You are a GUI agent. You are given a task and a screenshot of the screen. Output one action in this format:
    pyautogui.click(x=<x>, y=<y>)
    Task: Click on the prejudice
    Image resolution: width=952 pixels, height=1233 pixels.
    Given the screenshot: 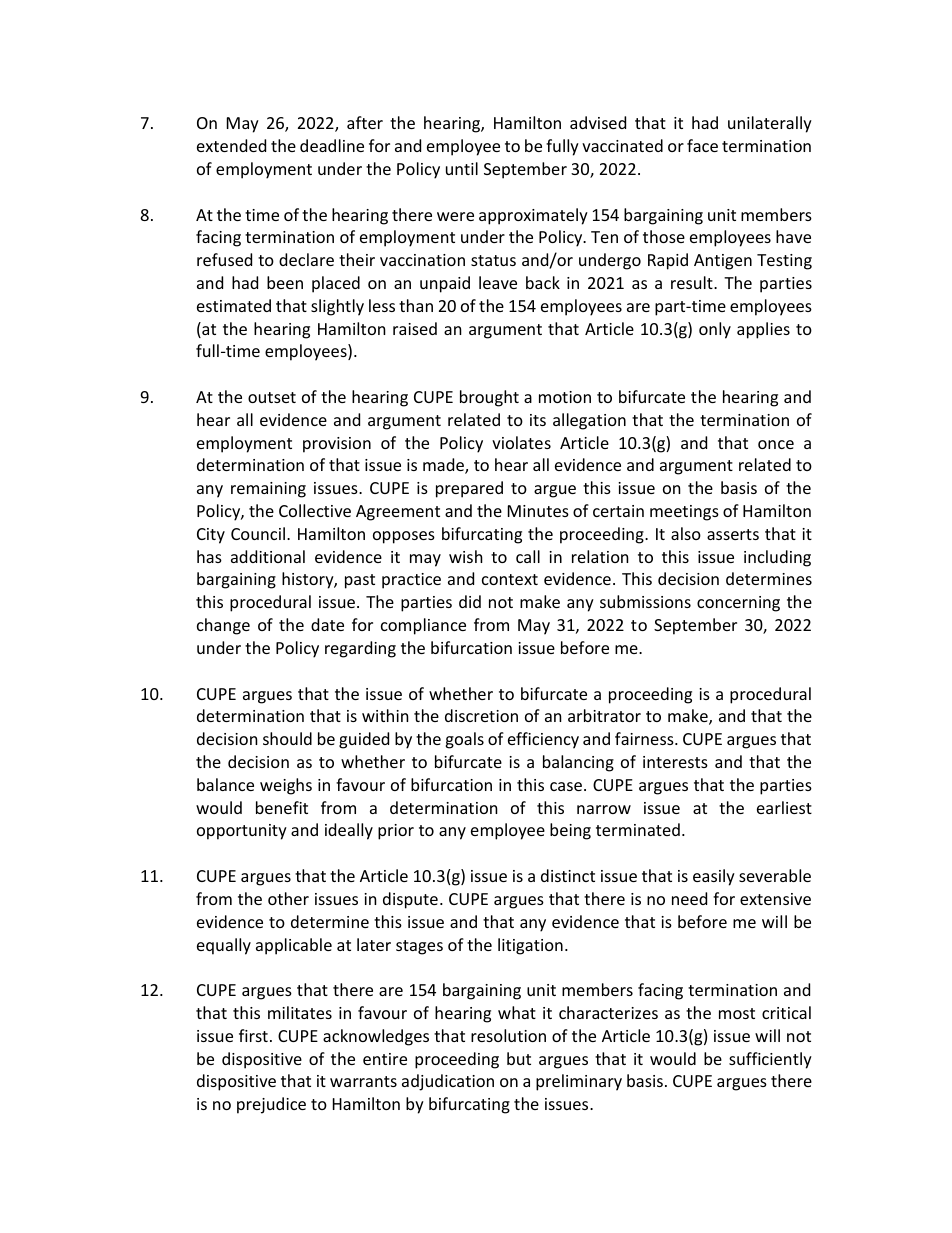 What is the action you would take?
    pyautogui.click(x=271, y=1105)
